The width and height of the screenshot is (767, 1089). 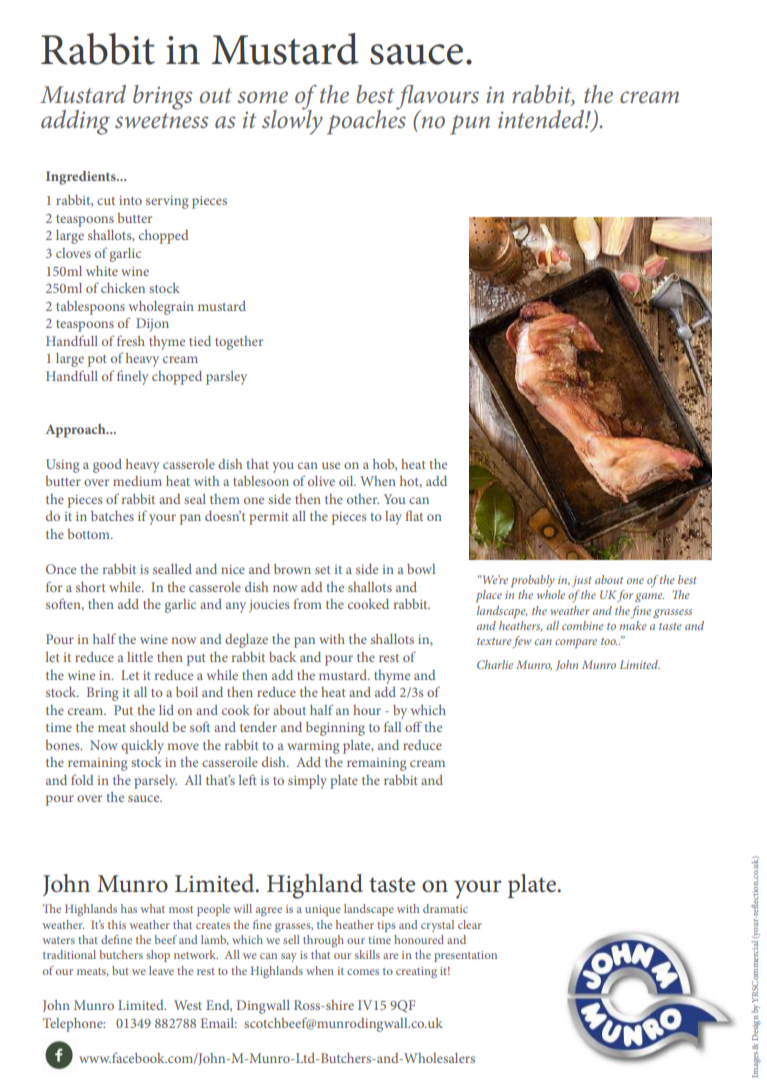 What do you see at coordinates (161, 120) in the screenshot?
I see `sweetness` at bounding box center [161, 120].
